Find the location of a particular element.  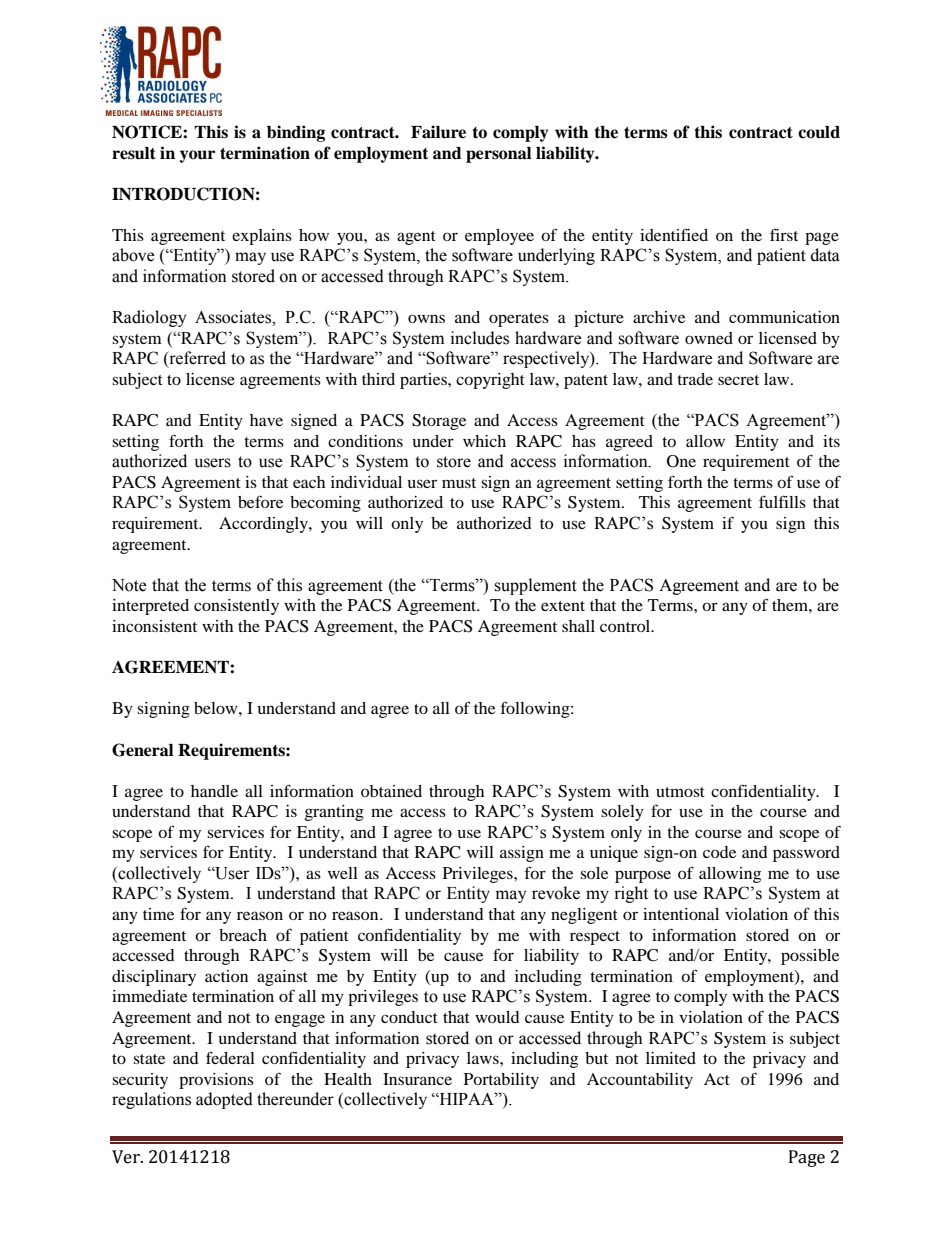

your is located at coordinates (197, 156).
